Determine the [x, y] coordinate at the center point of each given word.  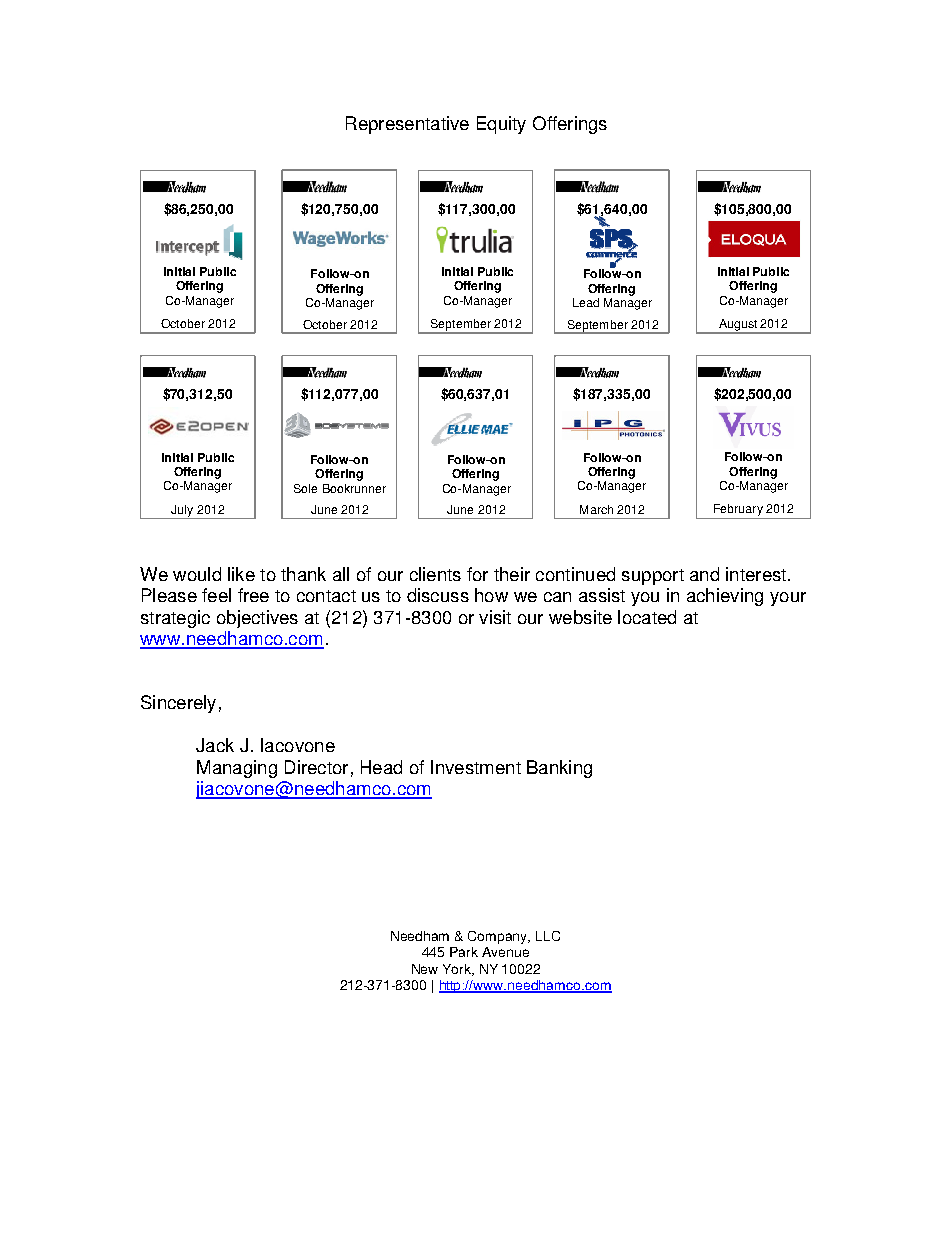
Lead [586, 302]
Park [464, 952]
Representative [407, 125]
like [241, 574]
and [704, 574]
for [477, 574]
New [425, 969]
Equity [501, 125]
